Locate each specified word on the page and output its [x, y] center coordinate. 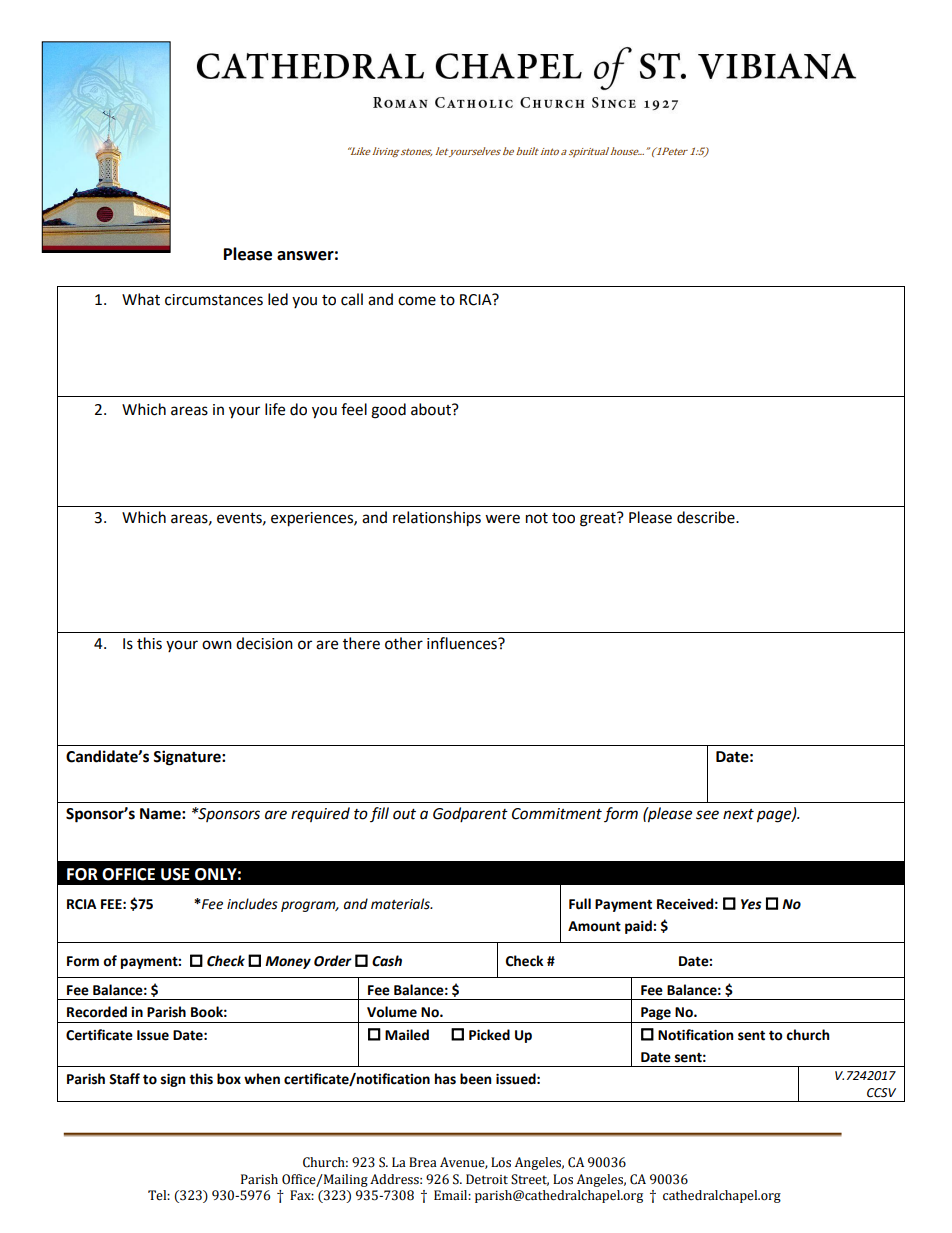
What [141, 299]
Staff [124, 1079]
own [217, 645]
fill [379, 814]
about [432, 409]
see [707, 815]
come [417, 301]
